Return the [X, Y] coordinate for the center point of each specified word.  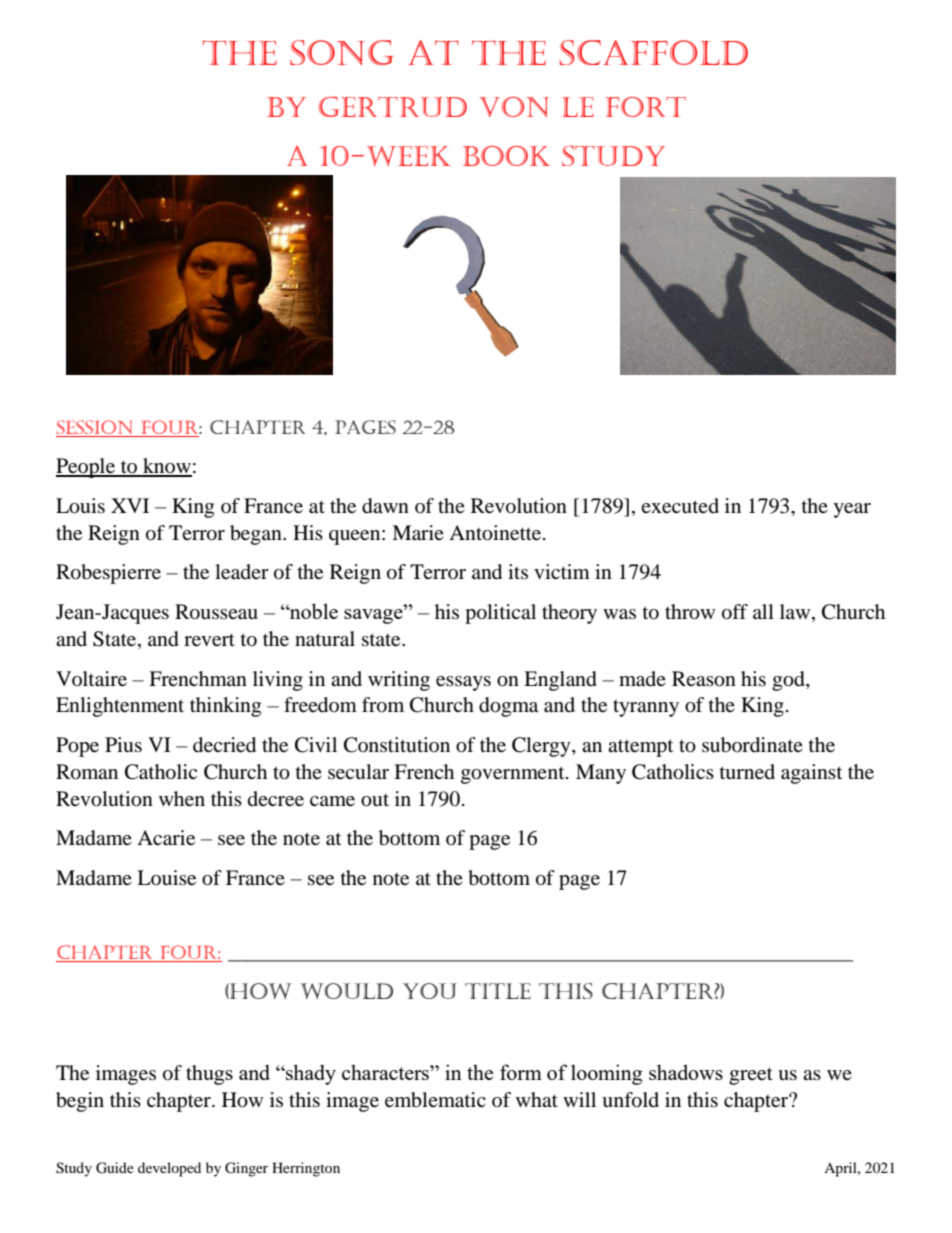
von [514, 107]
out [375, 800]
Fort [645, 107]
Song [342, 52]
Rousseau [216, 612]
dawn [385, 506]
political [500, 614]
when [182, 799]
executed [680, 506]
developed [169, 1169]
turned [747, 772]
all [763, 611]
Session [96, 428]
